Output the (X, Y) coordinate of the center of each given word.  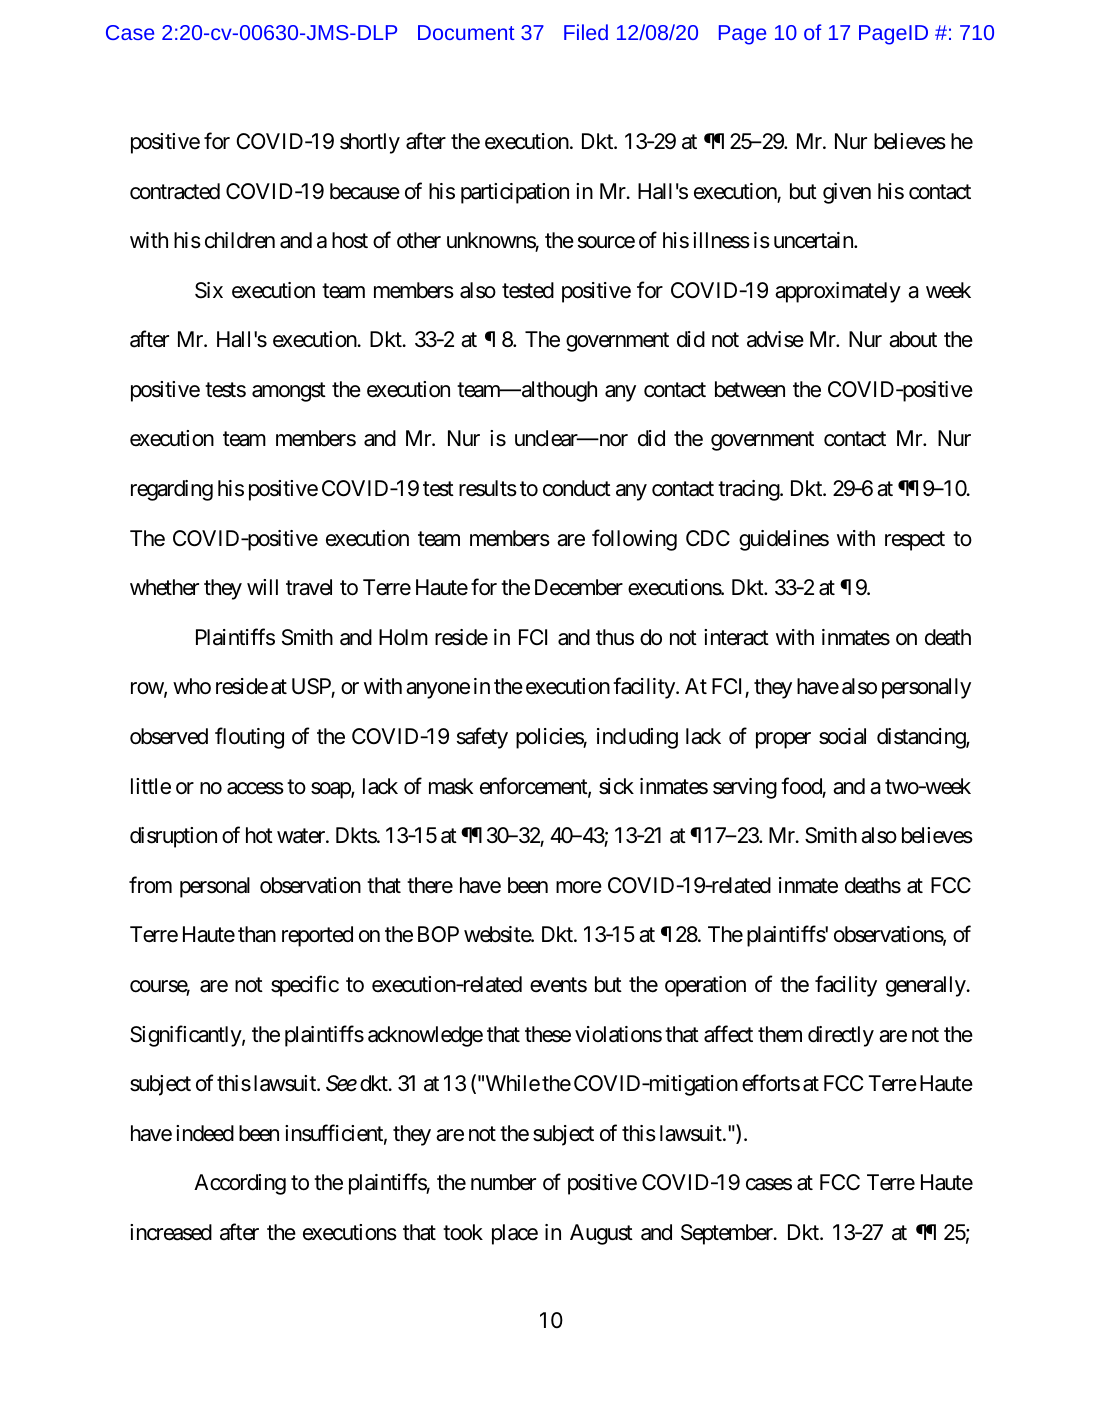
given (847, 193)
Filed (586, 32)
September (728, 1234)
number (503, 1182)
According (240, 1184)
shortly (370, 143)
